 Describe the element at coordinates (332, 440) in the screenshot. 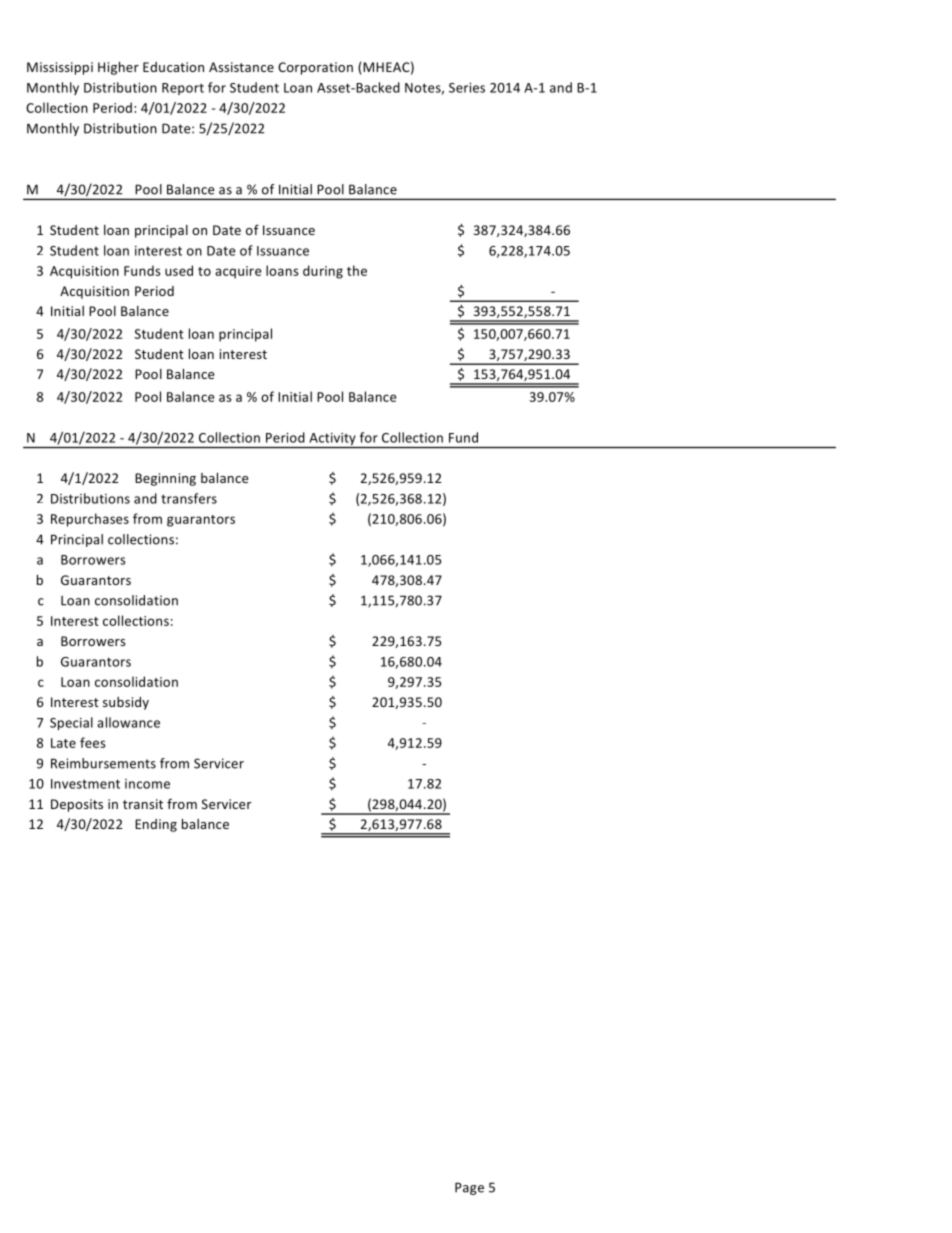

I see `Activity` at that location.
